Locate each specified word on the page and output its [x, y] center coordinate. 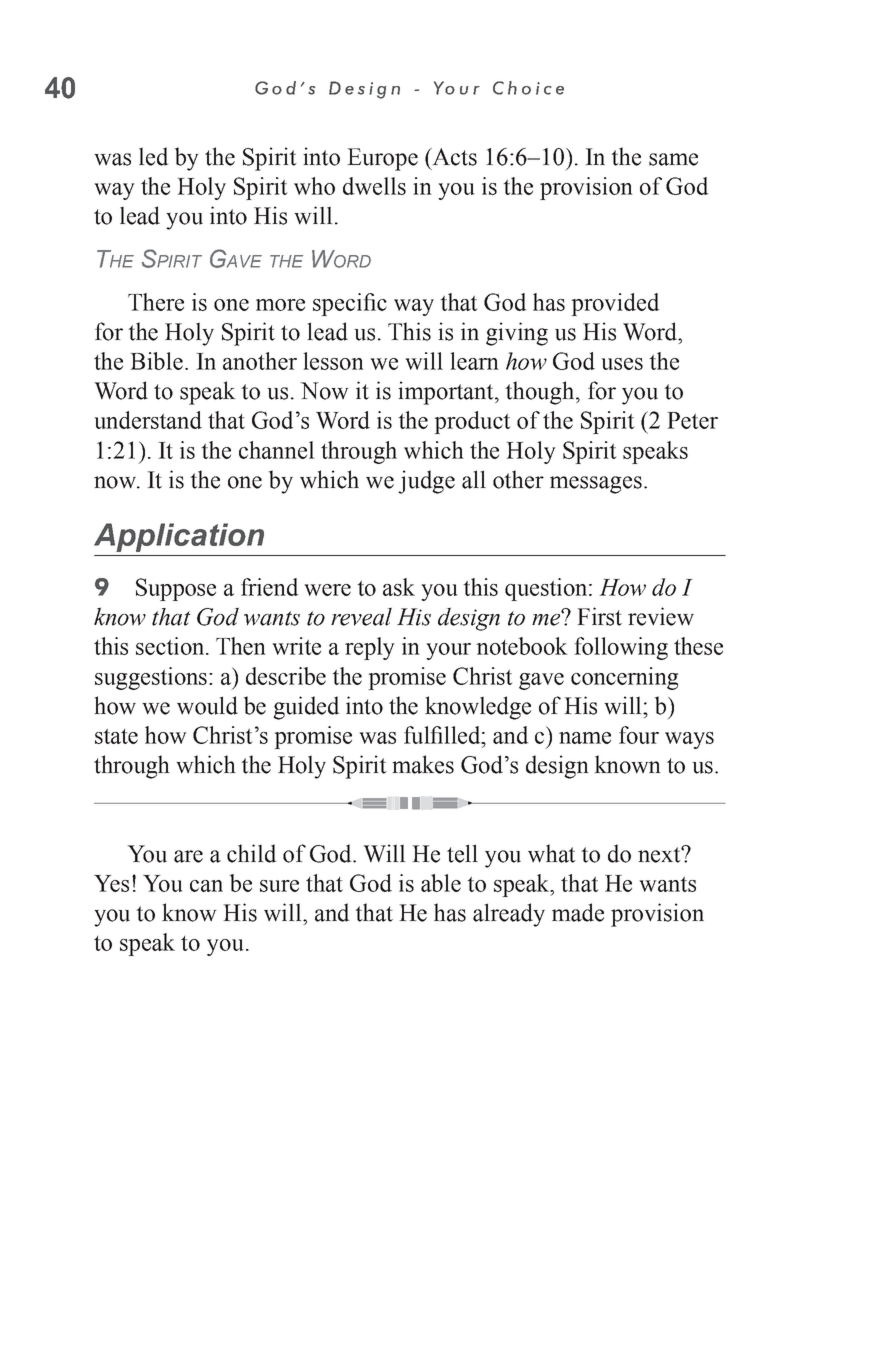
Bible [158, 361]
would [207, 705]
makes [423, 764]
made [578, 912]
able [441, 883]
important [447, 393]
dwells [374, 186]
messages [596, 485]
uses [622, 364]
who [314, 186]
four [639, 735]
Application [179, 537]
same [673, 159]
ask [399, 587]
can [206, 886]
